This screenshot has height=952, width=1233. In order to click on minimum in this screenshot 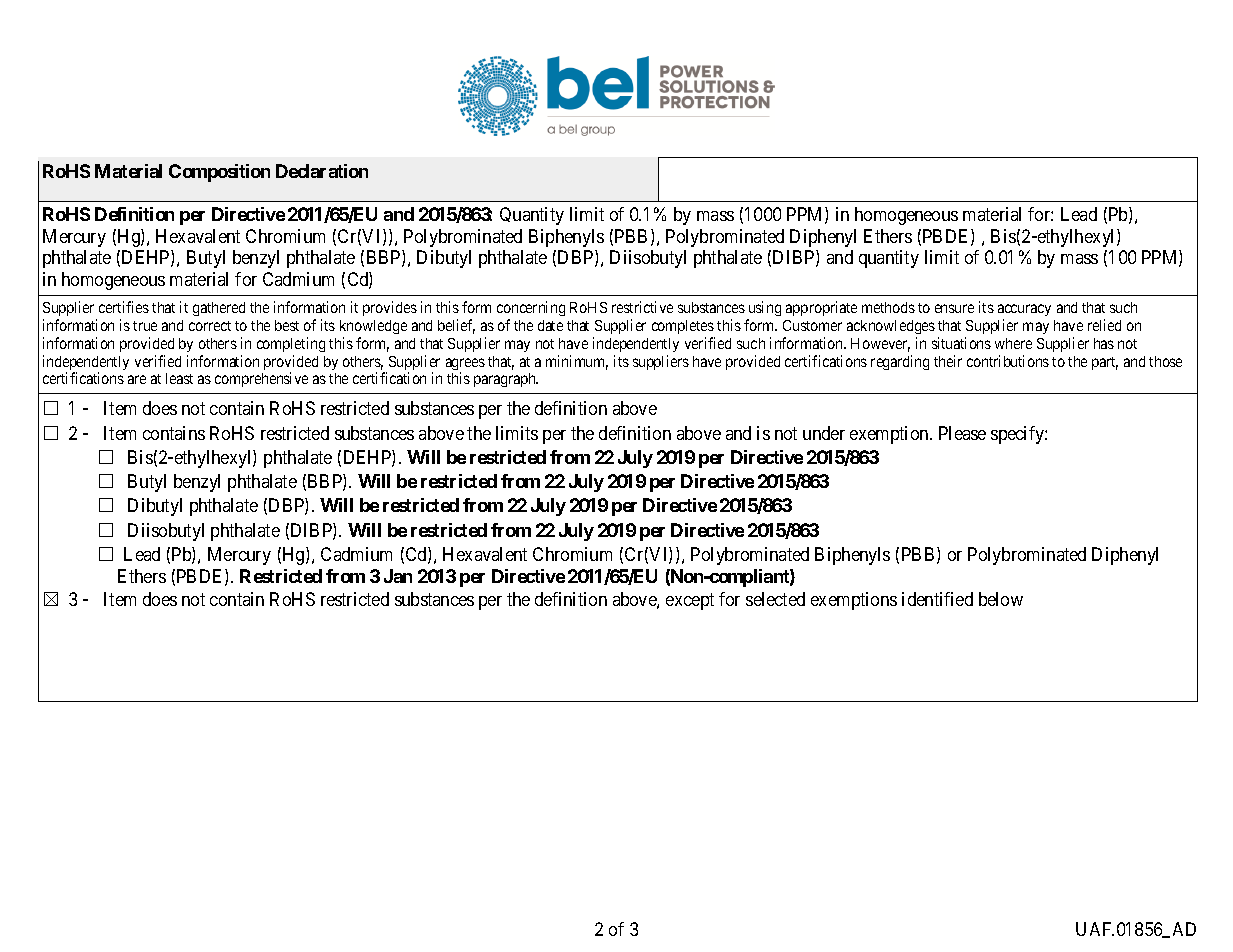, I will do `click(577, 362)`.
